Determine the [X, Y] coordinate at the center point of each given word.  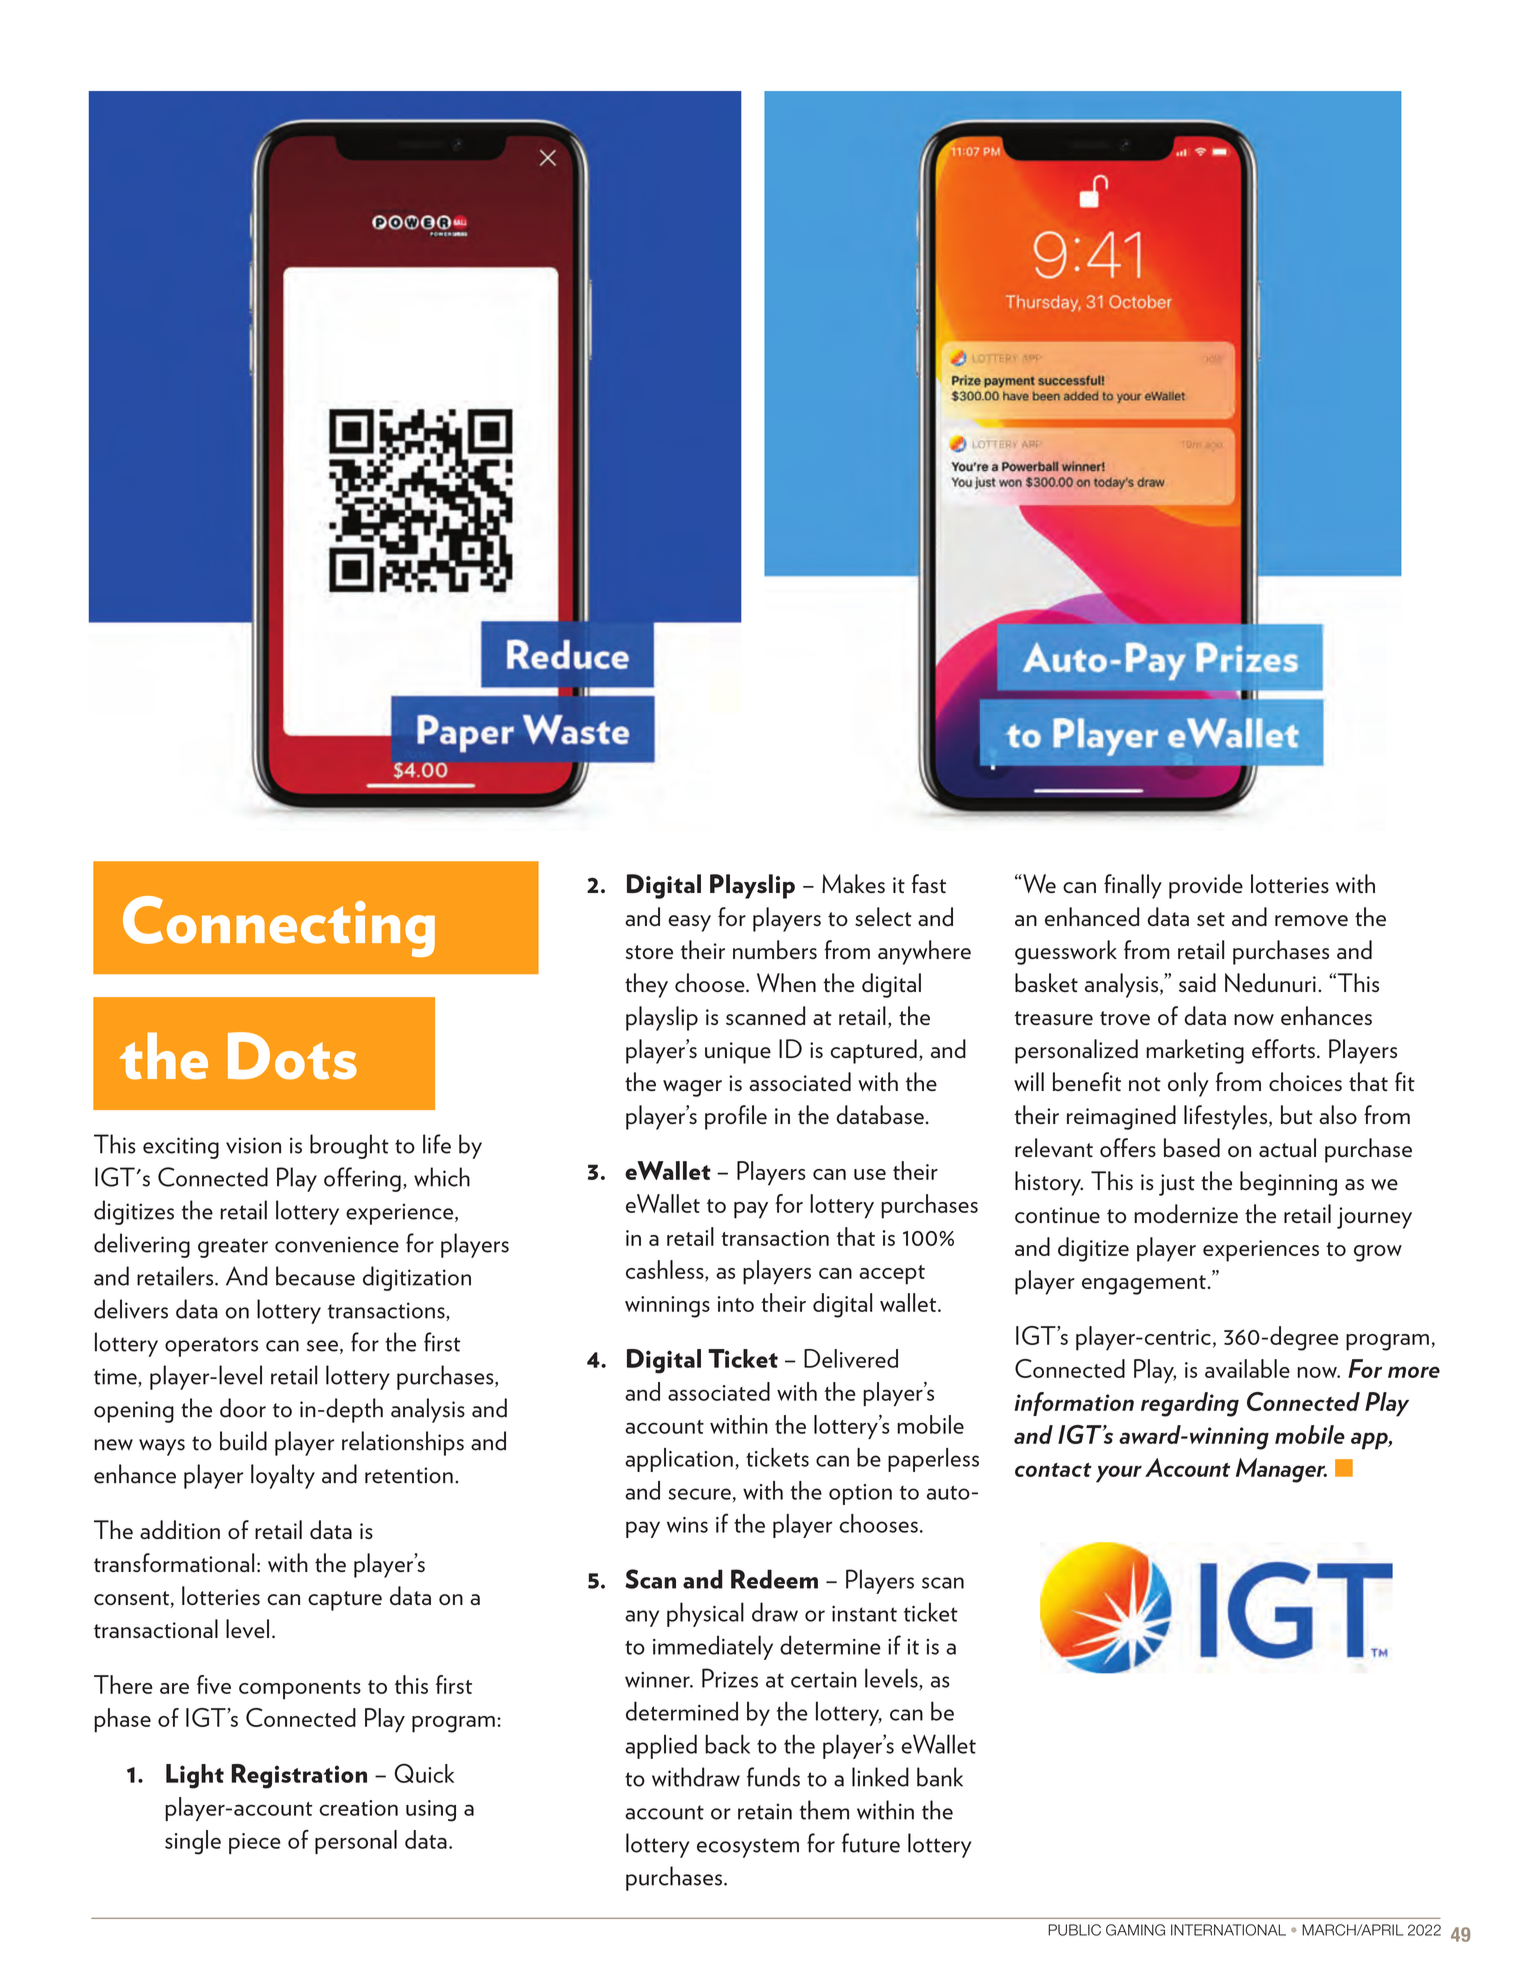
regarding [1190, 1404]
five [214, 1684]
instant [864, 1613]
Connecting [279, 926]
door [243, 1408]
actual [1287, 1147]
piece [255, 1843]
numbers [775, 949]
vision [253, 1145]
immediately [713, 1647]
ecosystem [748, 1848]
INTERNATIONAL [1228, 1930]
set [1211, 919]
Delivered [851, 1358]
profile [736, 1117]
